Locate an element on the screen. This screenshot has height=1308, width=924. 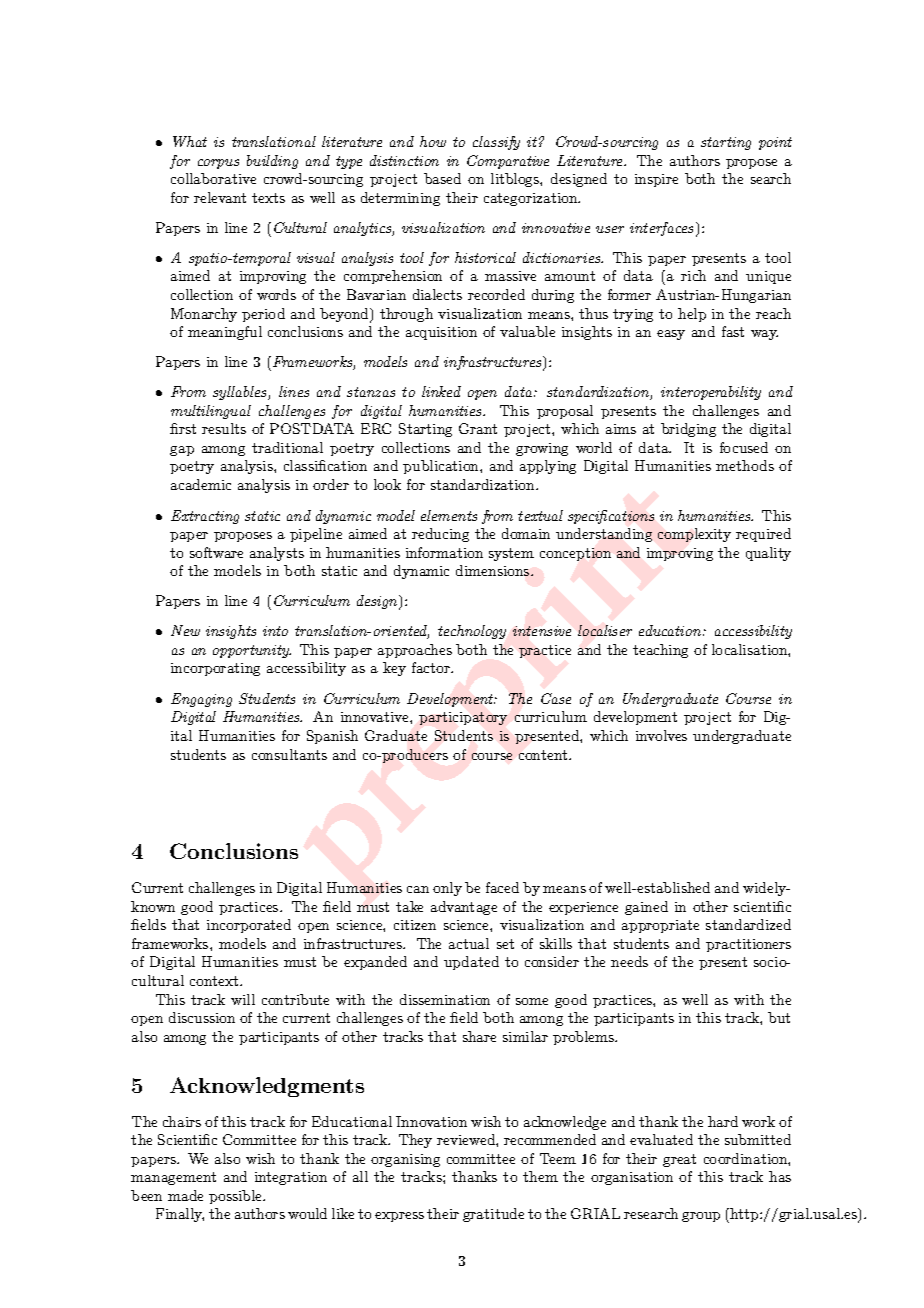
possible is located at coordinates (237, 1197).
